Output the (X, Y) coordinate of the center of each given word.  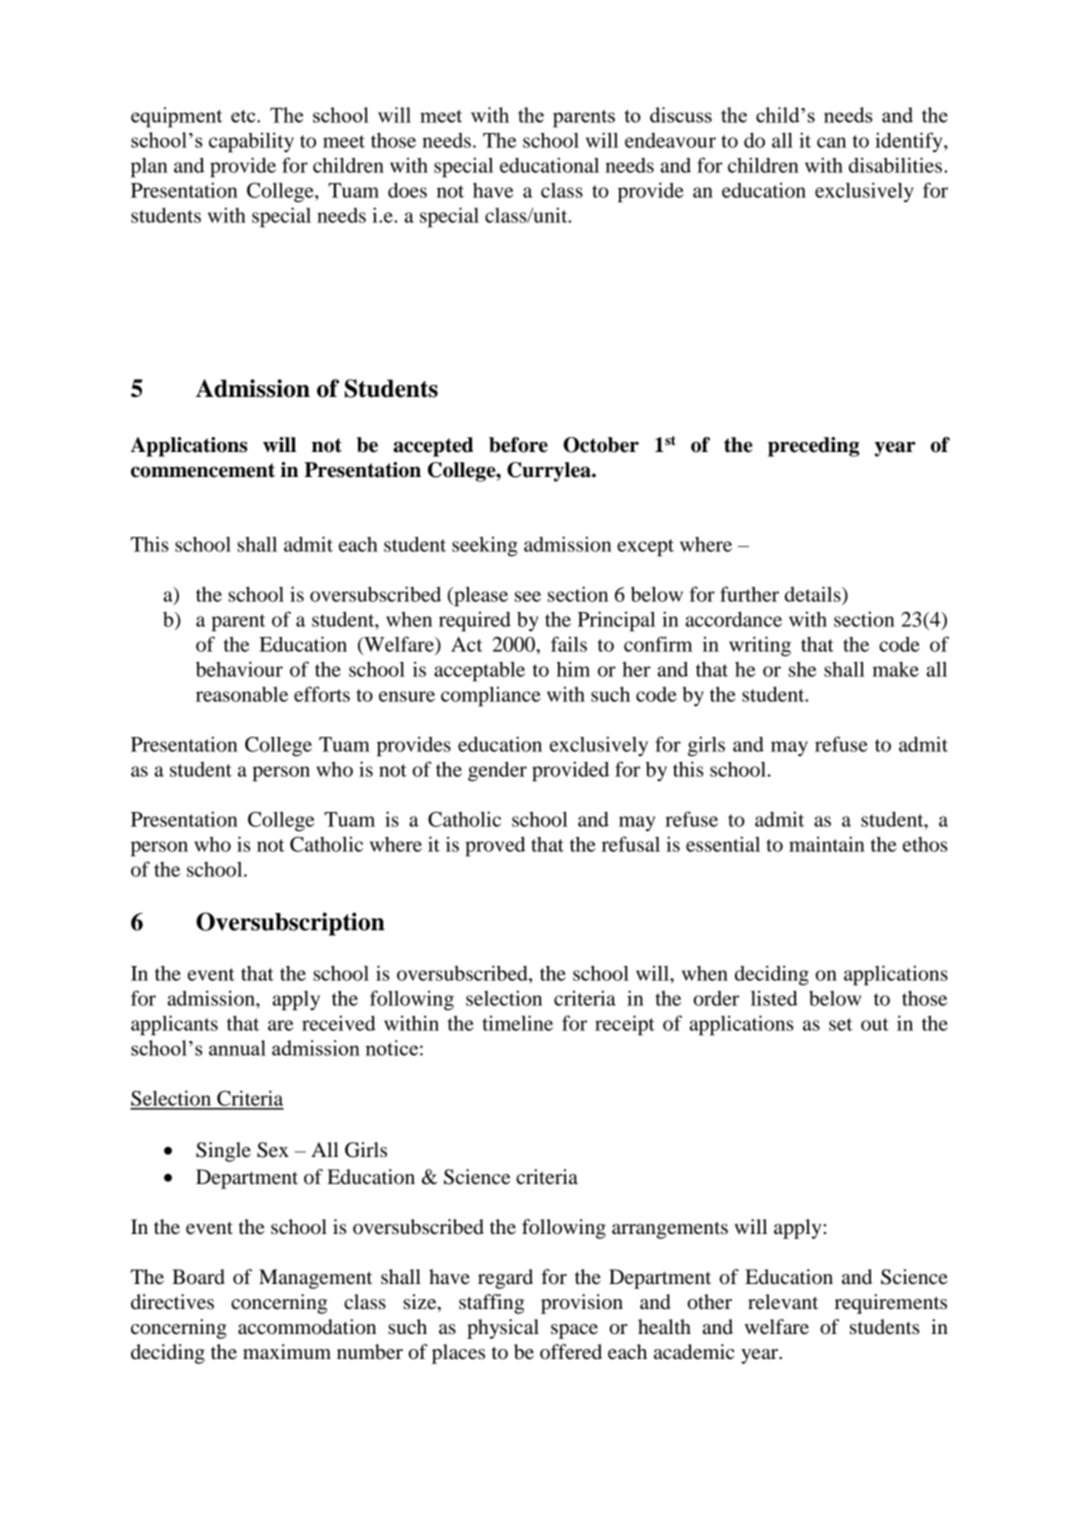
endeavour (670, 140)
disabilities (895, 165)
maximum (287, 1352)
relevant (783, 1302)
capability (251, 142)
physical (503, 1329)
